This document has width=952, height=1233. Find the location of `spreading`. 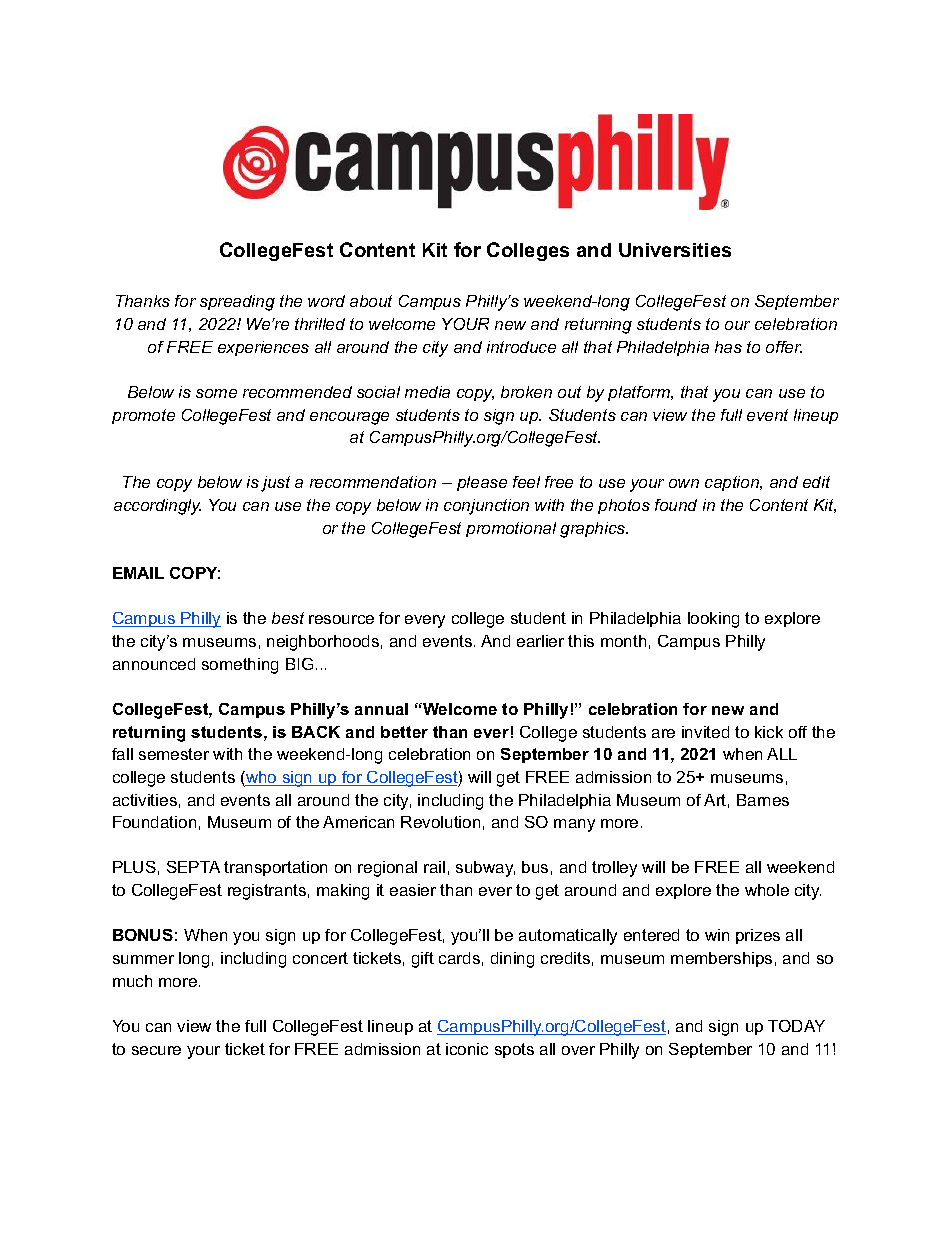

spreading is located at coordinates (237, 303).
